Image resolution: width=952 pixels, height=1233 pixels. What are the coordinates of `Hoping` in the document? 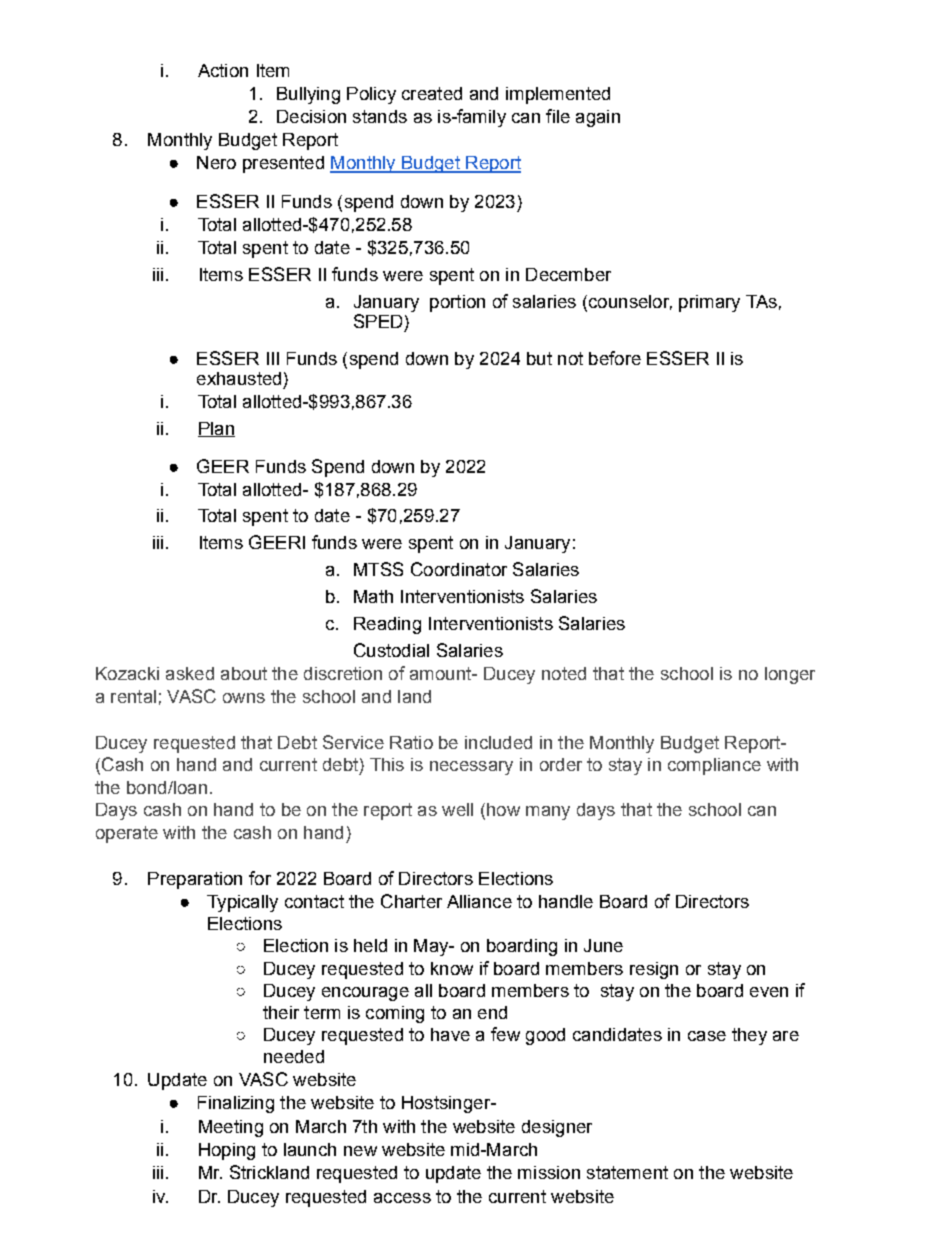 It's located at (227, 1151).
